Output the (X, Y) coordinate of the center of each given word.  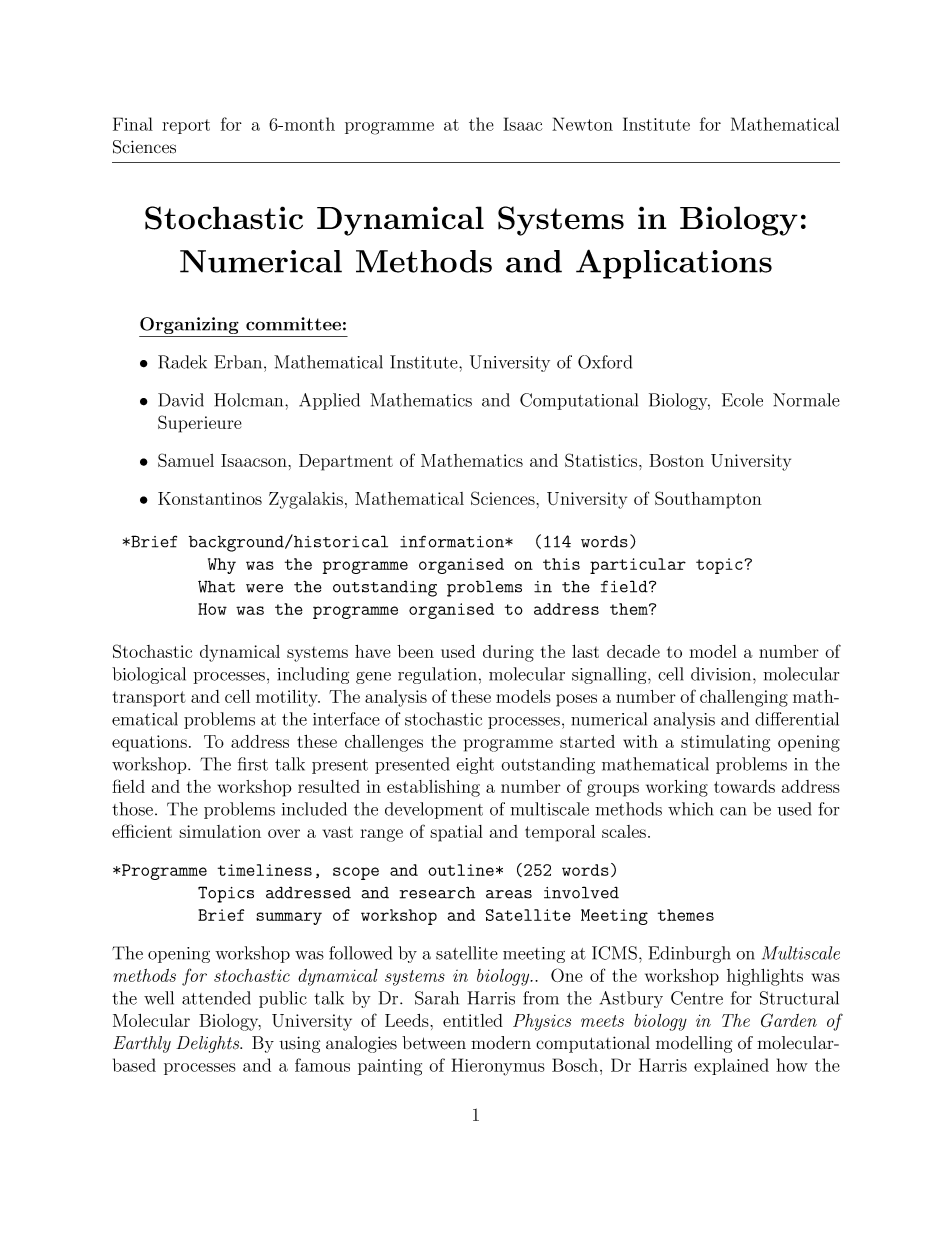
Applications (674, 264)
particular (638, 566)
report (186, 126)
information (453, 541)
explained (731, 1066)
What (216, 586)
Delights (209, 1044)
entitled (473, 1020)
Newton (582, 124)
